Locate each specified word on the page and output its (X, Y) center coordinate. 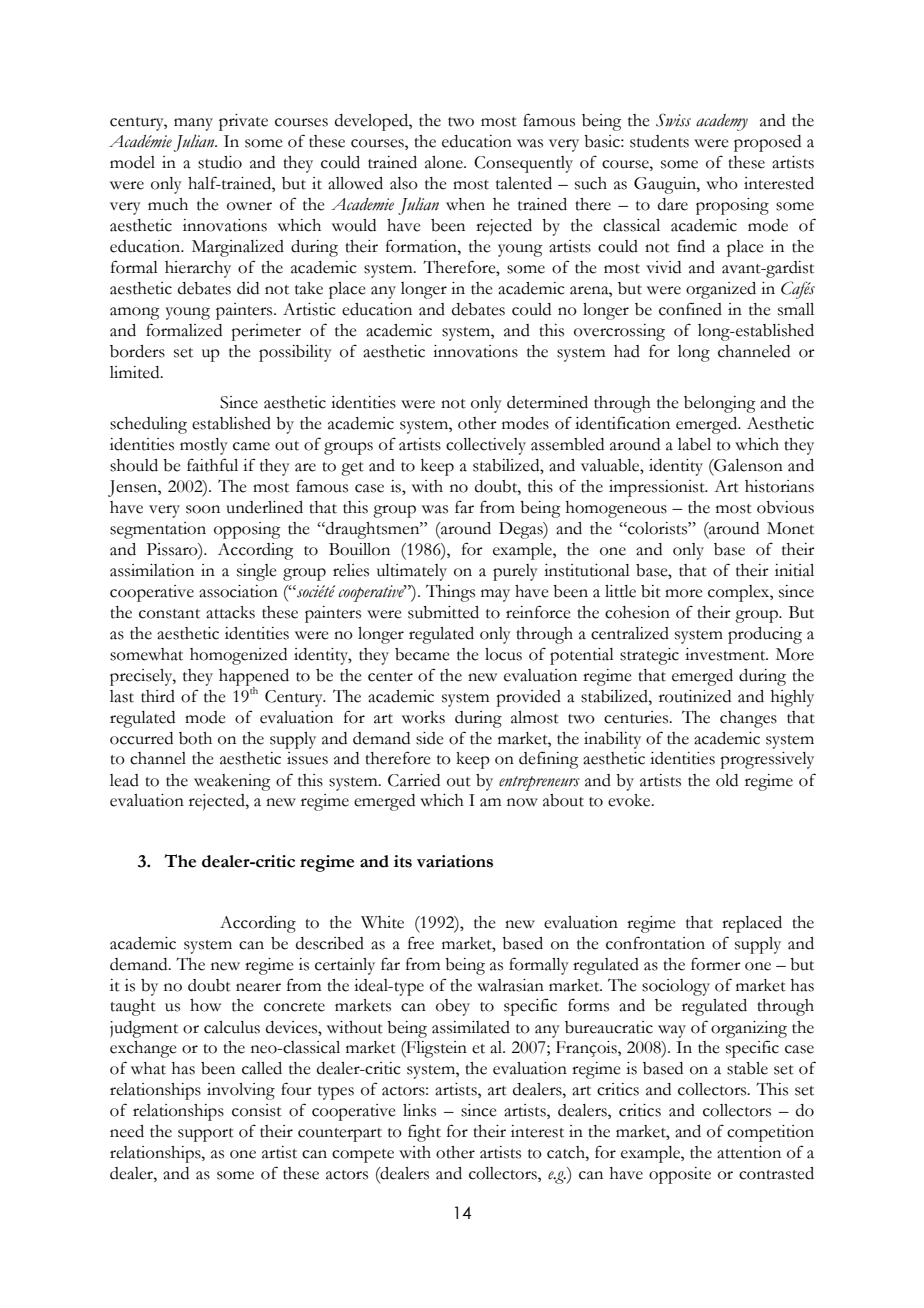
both (195, 738)
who (722, 183)
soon (203, 509)
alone (445, 162)
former (716, 964)
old (727, 780)
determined (547, 402)
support (206, 1135)
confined (690, 309)
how (205, 1005)
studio (220, 162)
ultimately (412, 572)
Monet (790, 528)
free (421, 943)
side (430, 738)
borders (137, 351)
